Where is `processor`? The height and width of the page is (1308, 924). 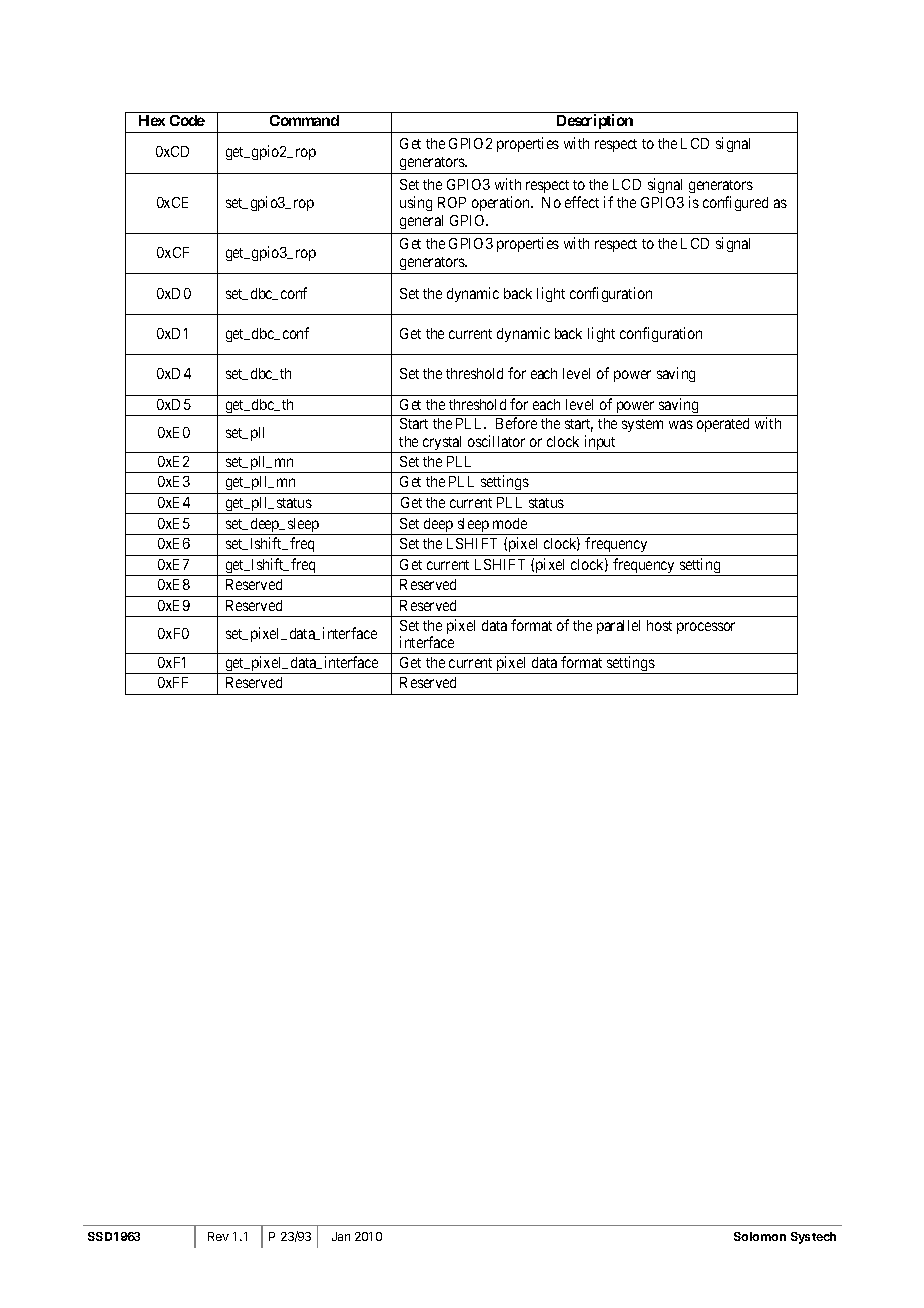
processor is located at coordinates (706, 628).
